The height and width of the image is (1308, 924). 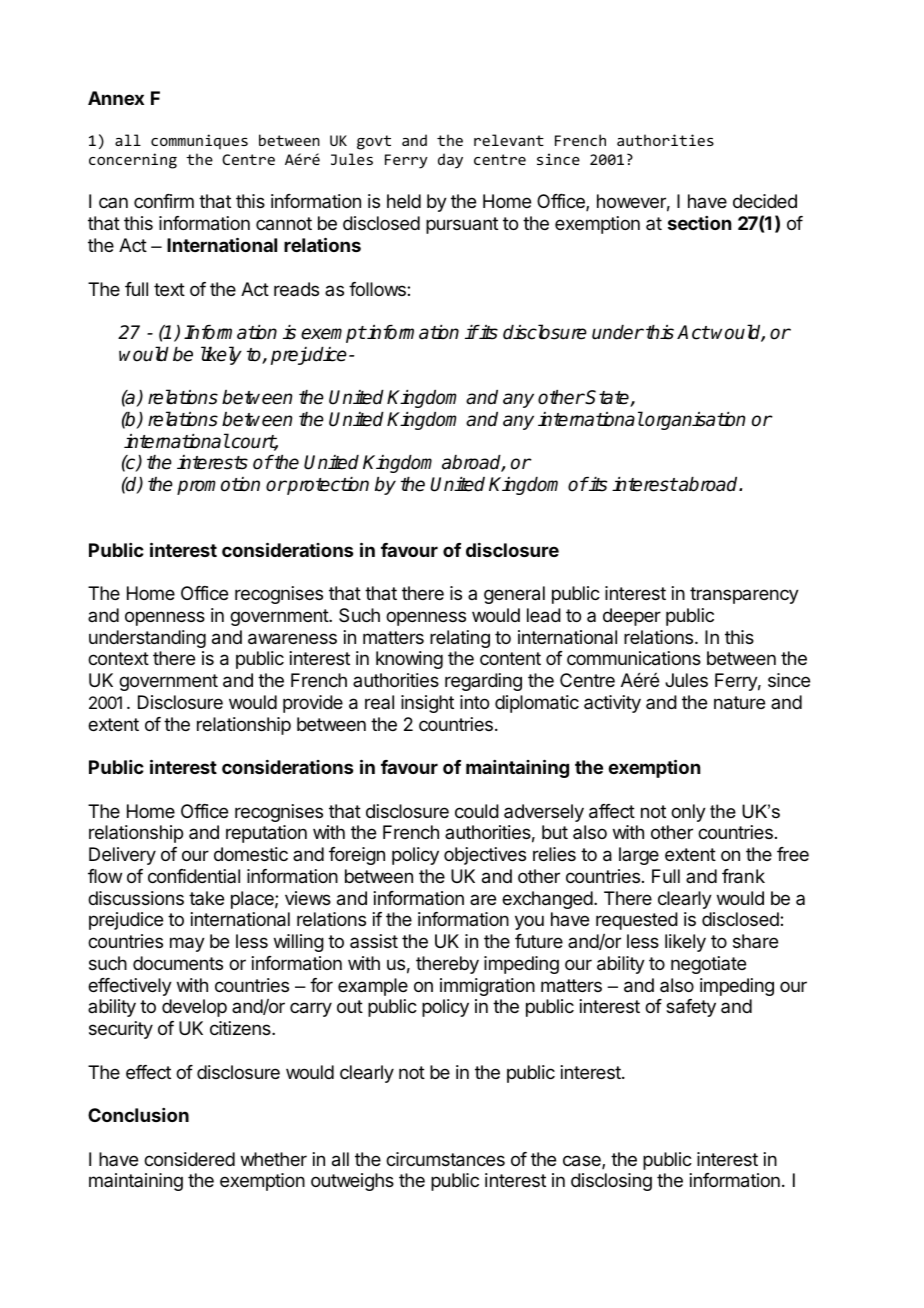 What do you see at coordinates (743, 876) in the image?
I see `frank` at bounding box center [743, 876].
